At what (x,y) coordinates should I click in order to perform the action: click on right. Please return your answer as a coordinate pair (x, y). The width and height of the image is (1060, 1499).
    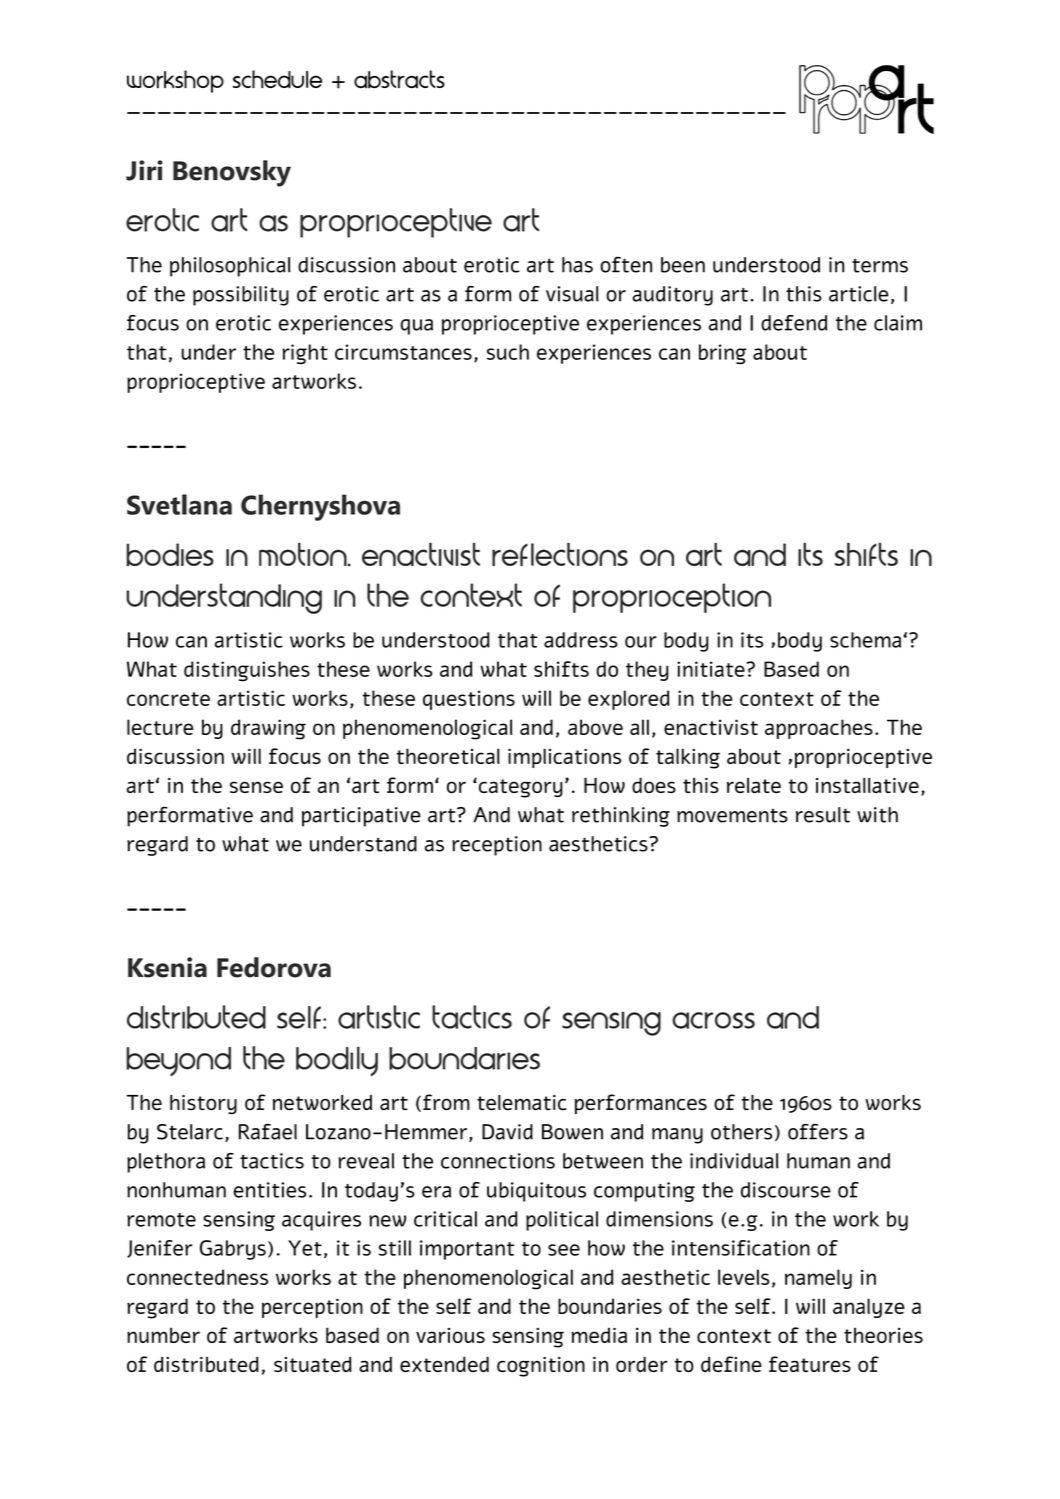
    Looking at the image, I should click on (305, 354).
